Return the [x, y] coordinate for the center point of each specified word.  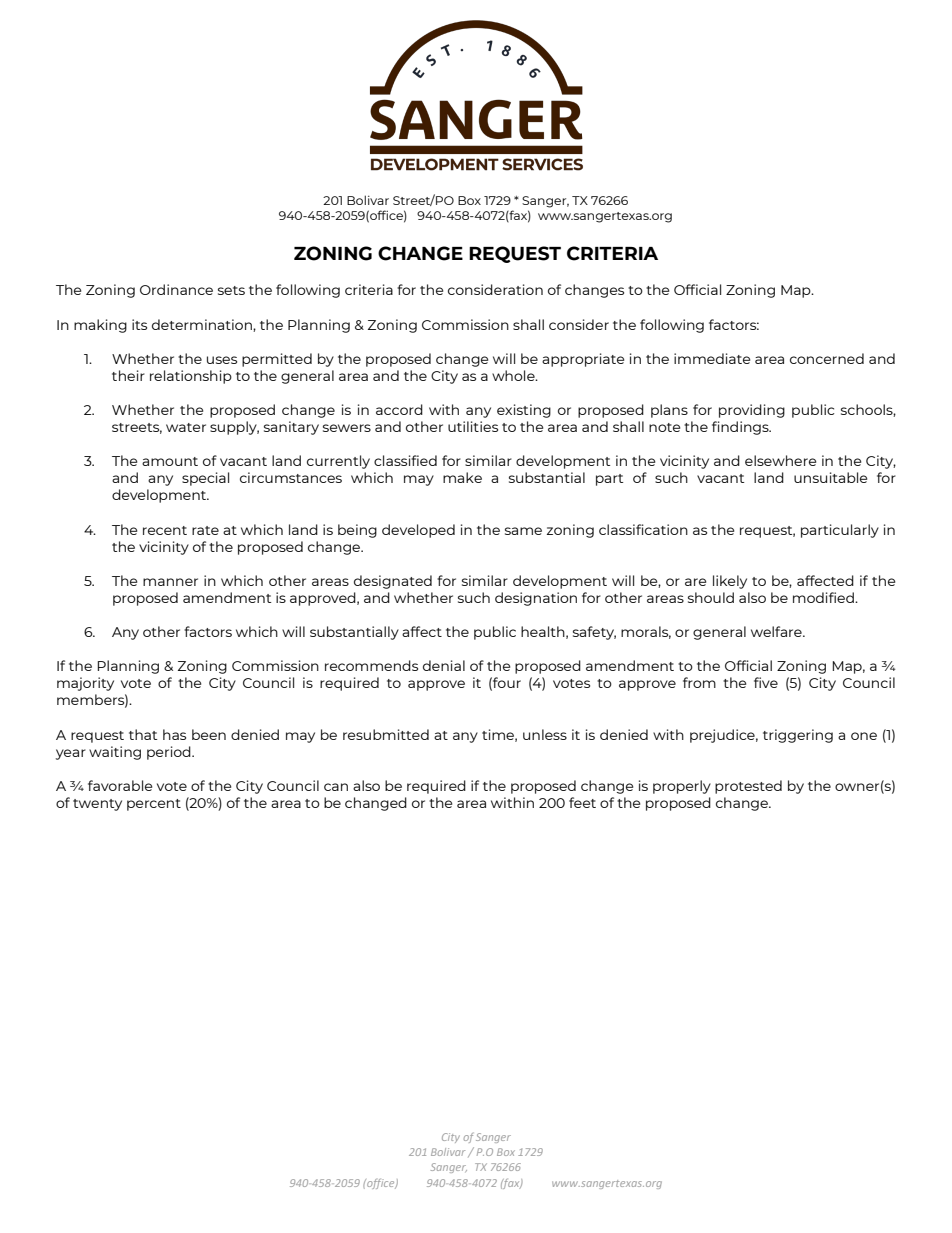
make [462, 477]
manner [170, 582]
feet [582, 802]
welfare [777, 631]
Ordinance [176, 289]
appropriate [583, 360]
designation [536, 599]
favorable [120, 785]
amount [170, 461]
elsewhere [780, 460]
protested [748, 787]
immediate [712, 358]
